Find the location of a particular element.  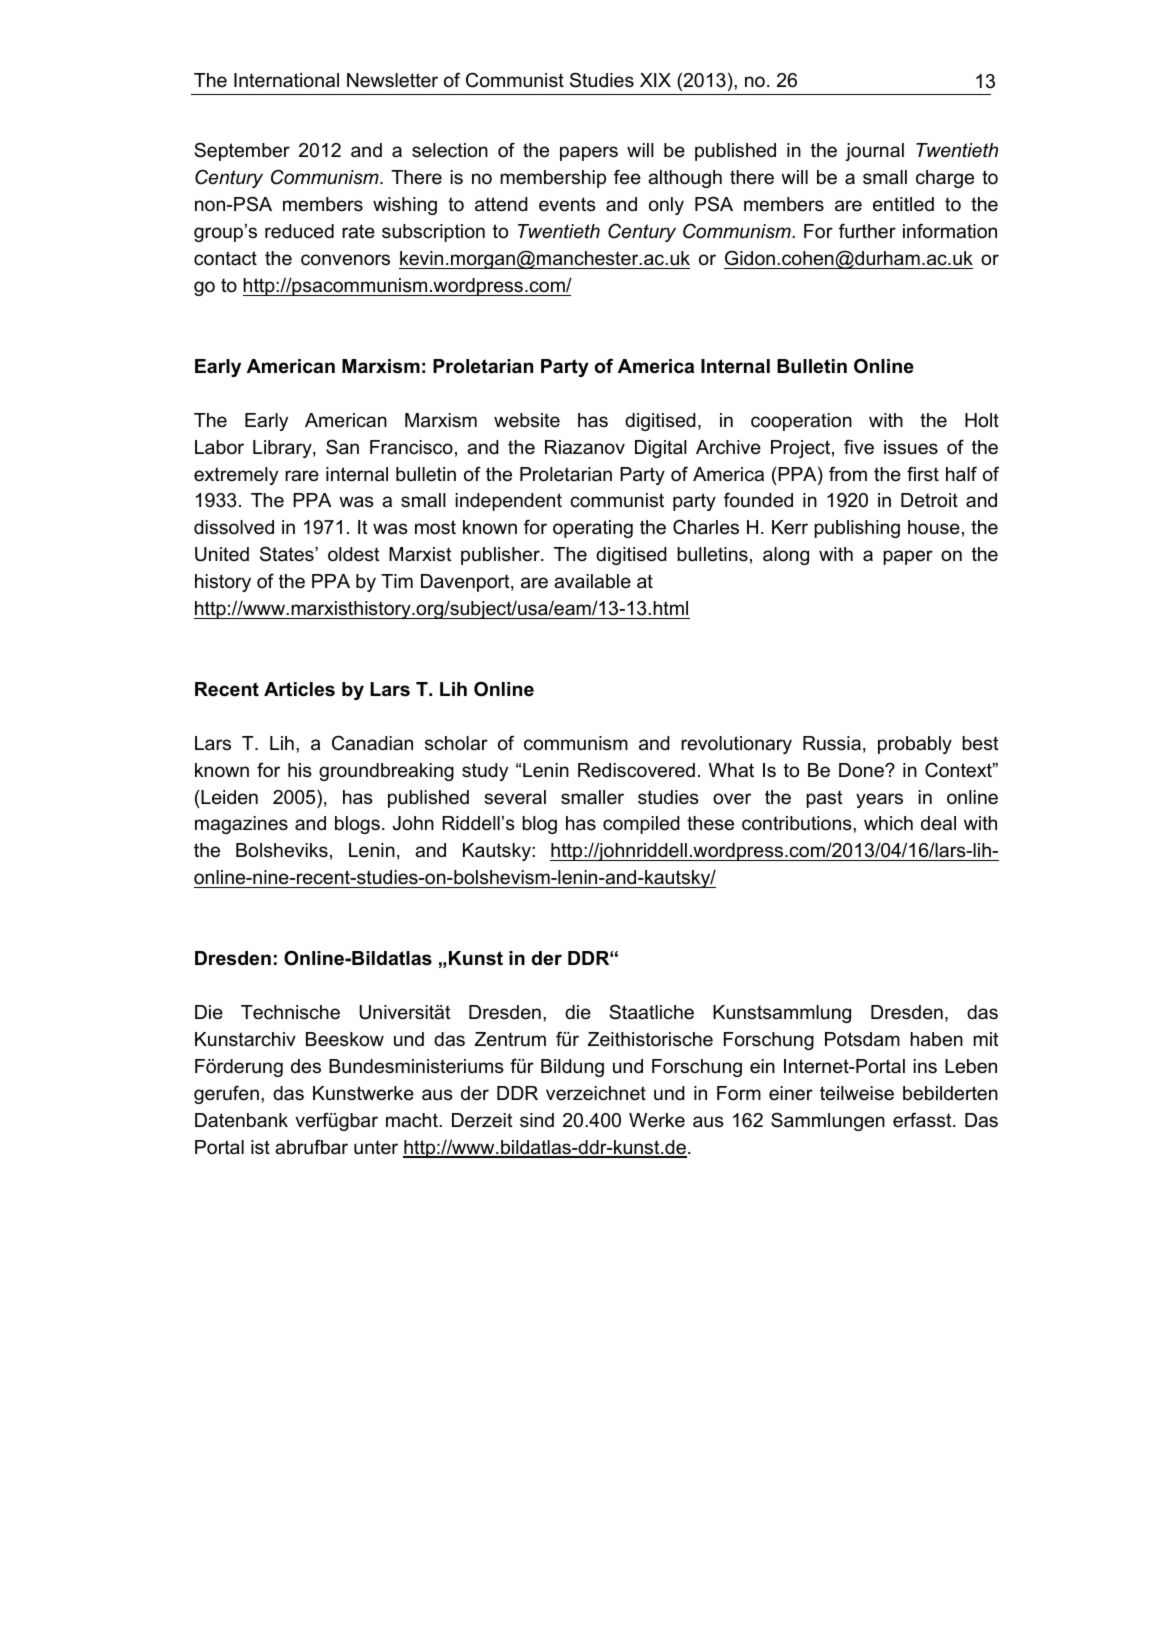

unter is located at coordinates (376, 1147).
